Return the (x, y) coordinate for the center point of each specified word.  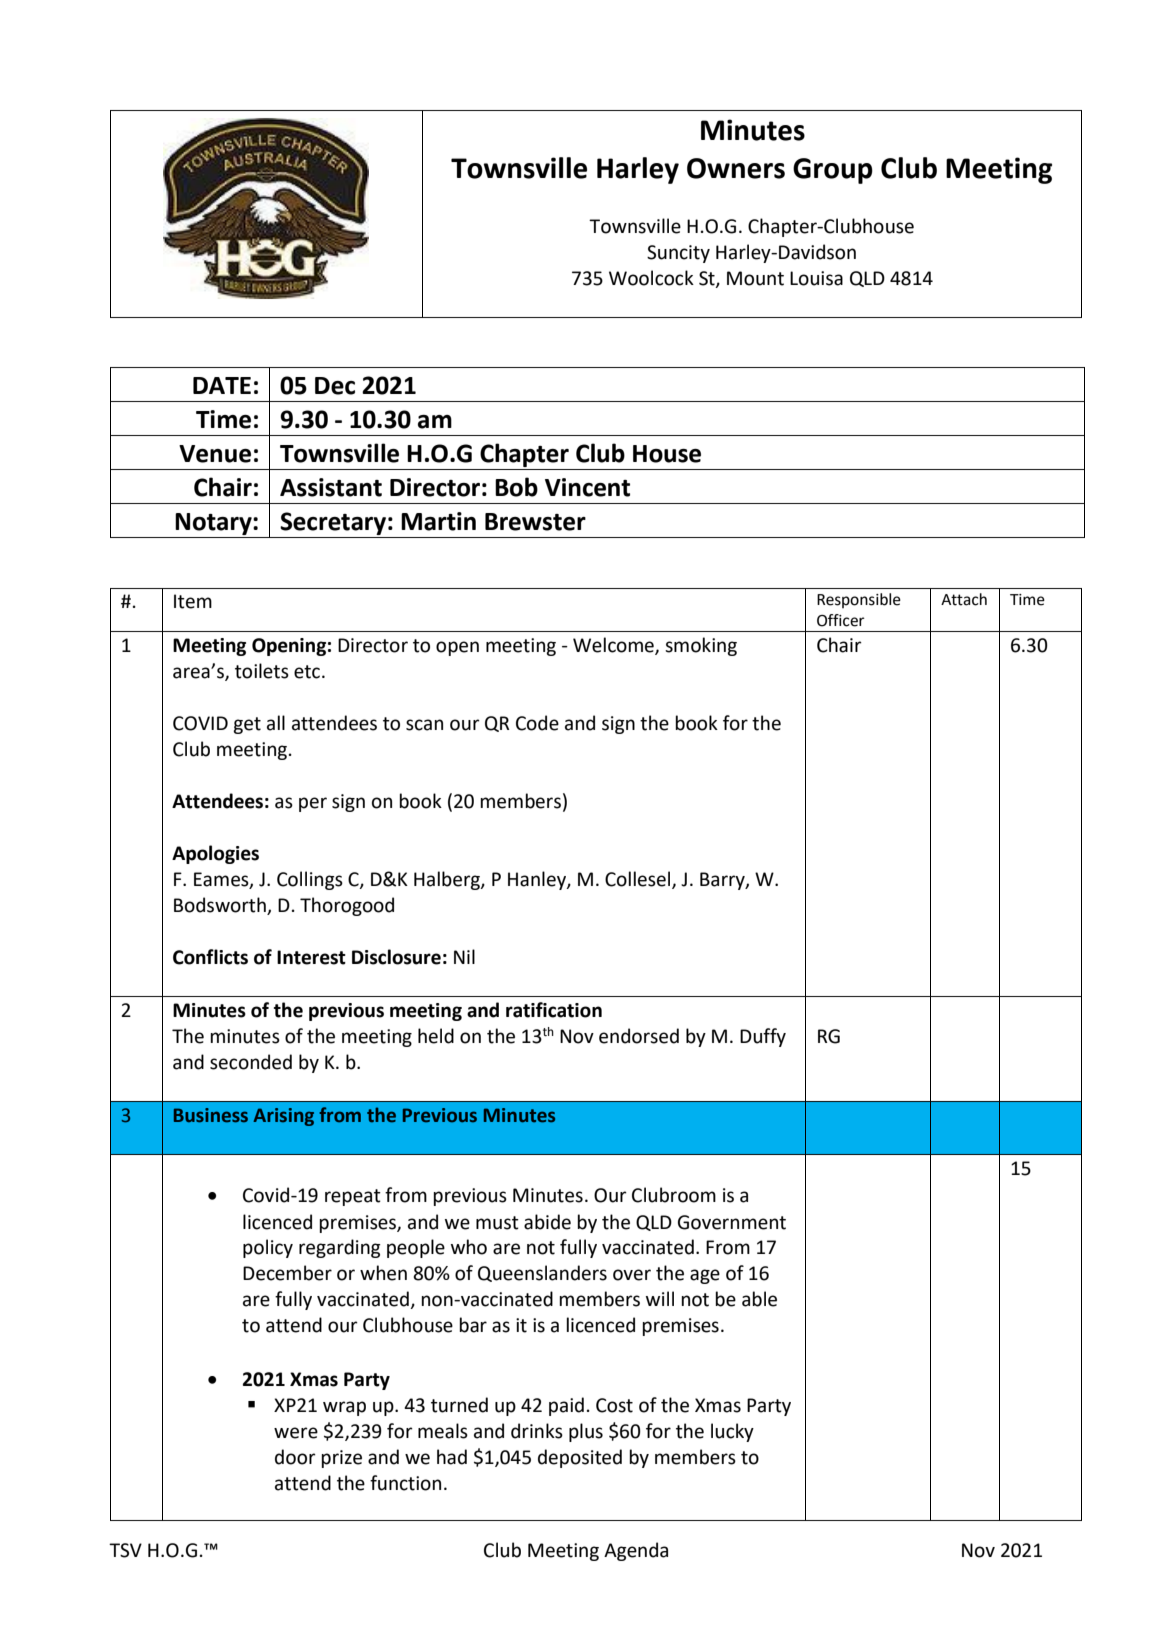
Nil (464, 956)
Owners (736, 168)
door (295, 1457)
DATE (222, 385)
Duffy (763, 1037)
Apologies (215, 854)
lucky (732, 1432)
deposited (580, 1458)
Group (833, 171)
